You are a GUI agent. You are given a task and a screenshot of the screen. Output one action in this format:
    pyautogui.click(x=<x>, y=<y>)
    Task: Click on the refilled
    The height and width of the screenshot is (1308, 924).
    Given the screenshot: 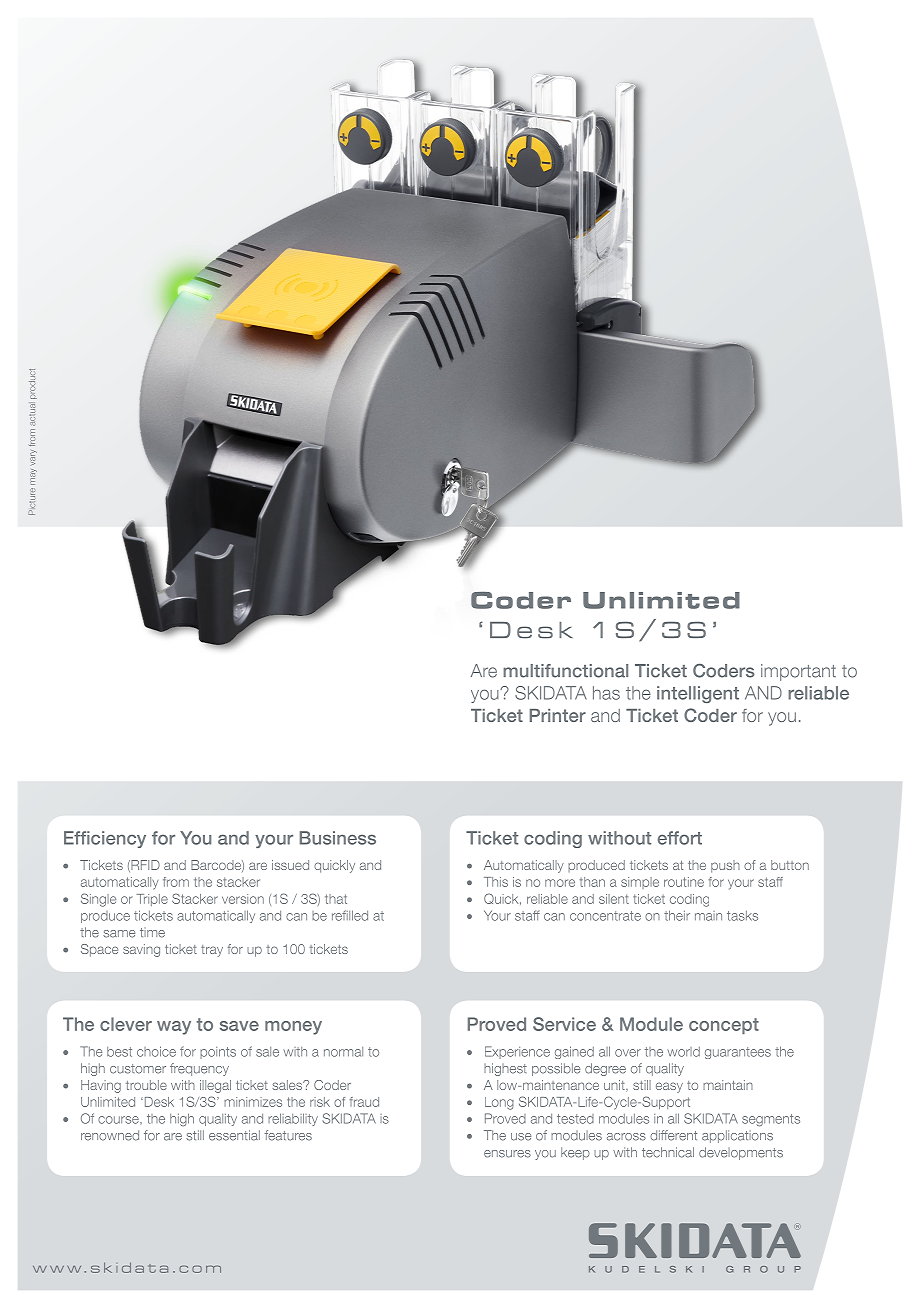 What is the action you would take?
    pyautogui.click(x=350, y=915)
